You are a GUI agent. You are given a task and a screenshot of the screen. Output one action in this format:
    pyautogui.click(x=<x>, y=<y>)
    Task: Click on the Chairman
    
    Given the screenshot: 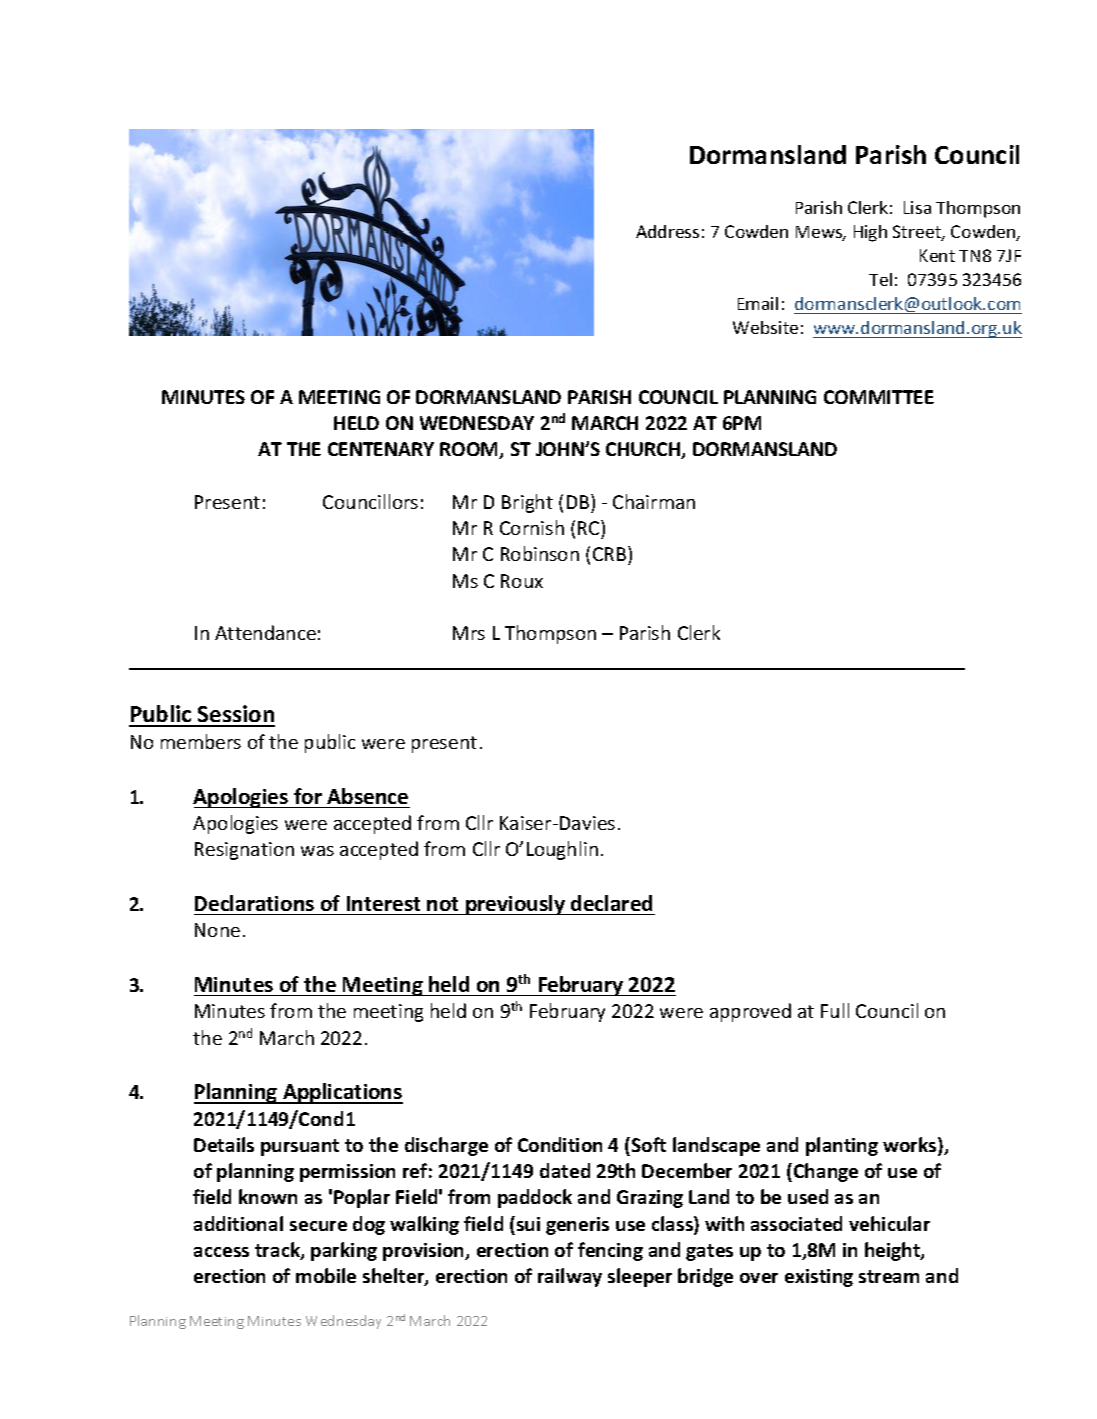 What is the action you would take?
    pyautogui.click(x=654, y=501)
